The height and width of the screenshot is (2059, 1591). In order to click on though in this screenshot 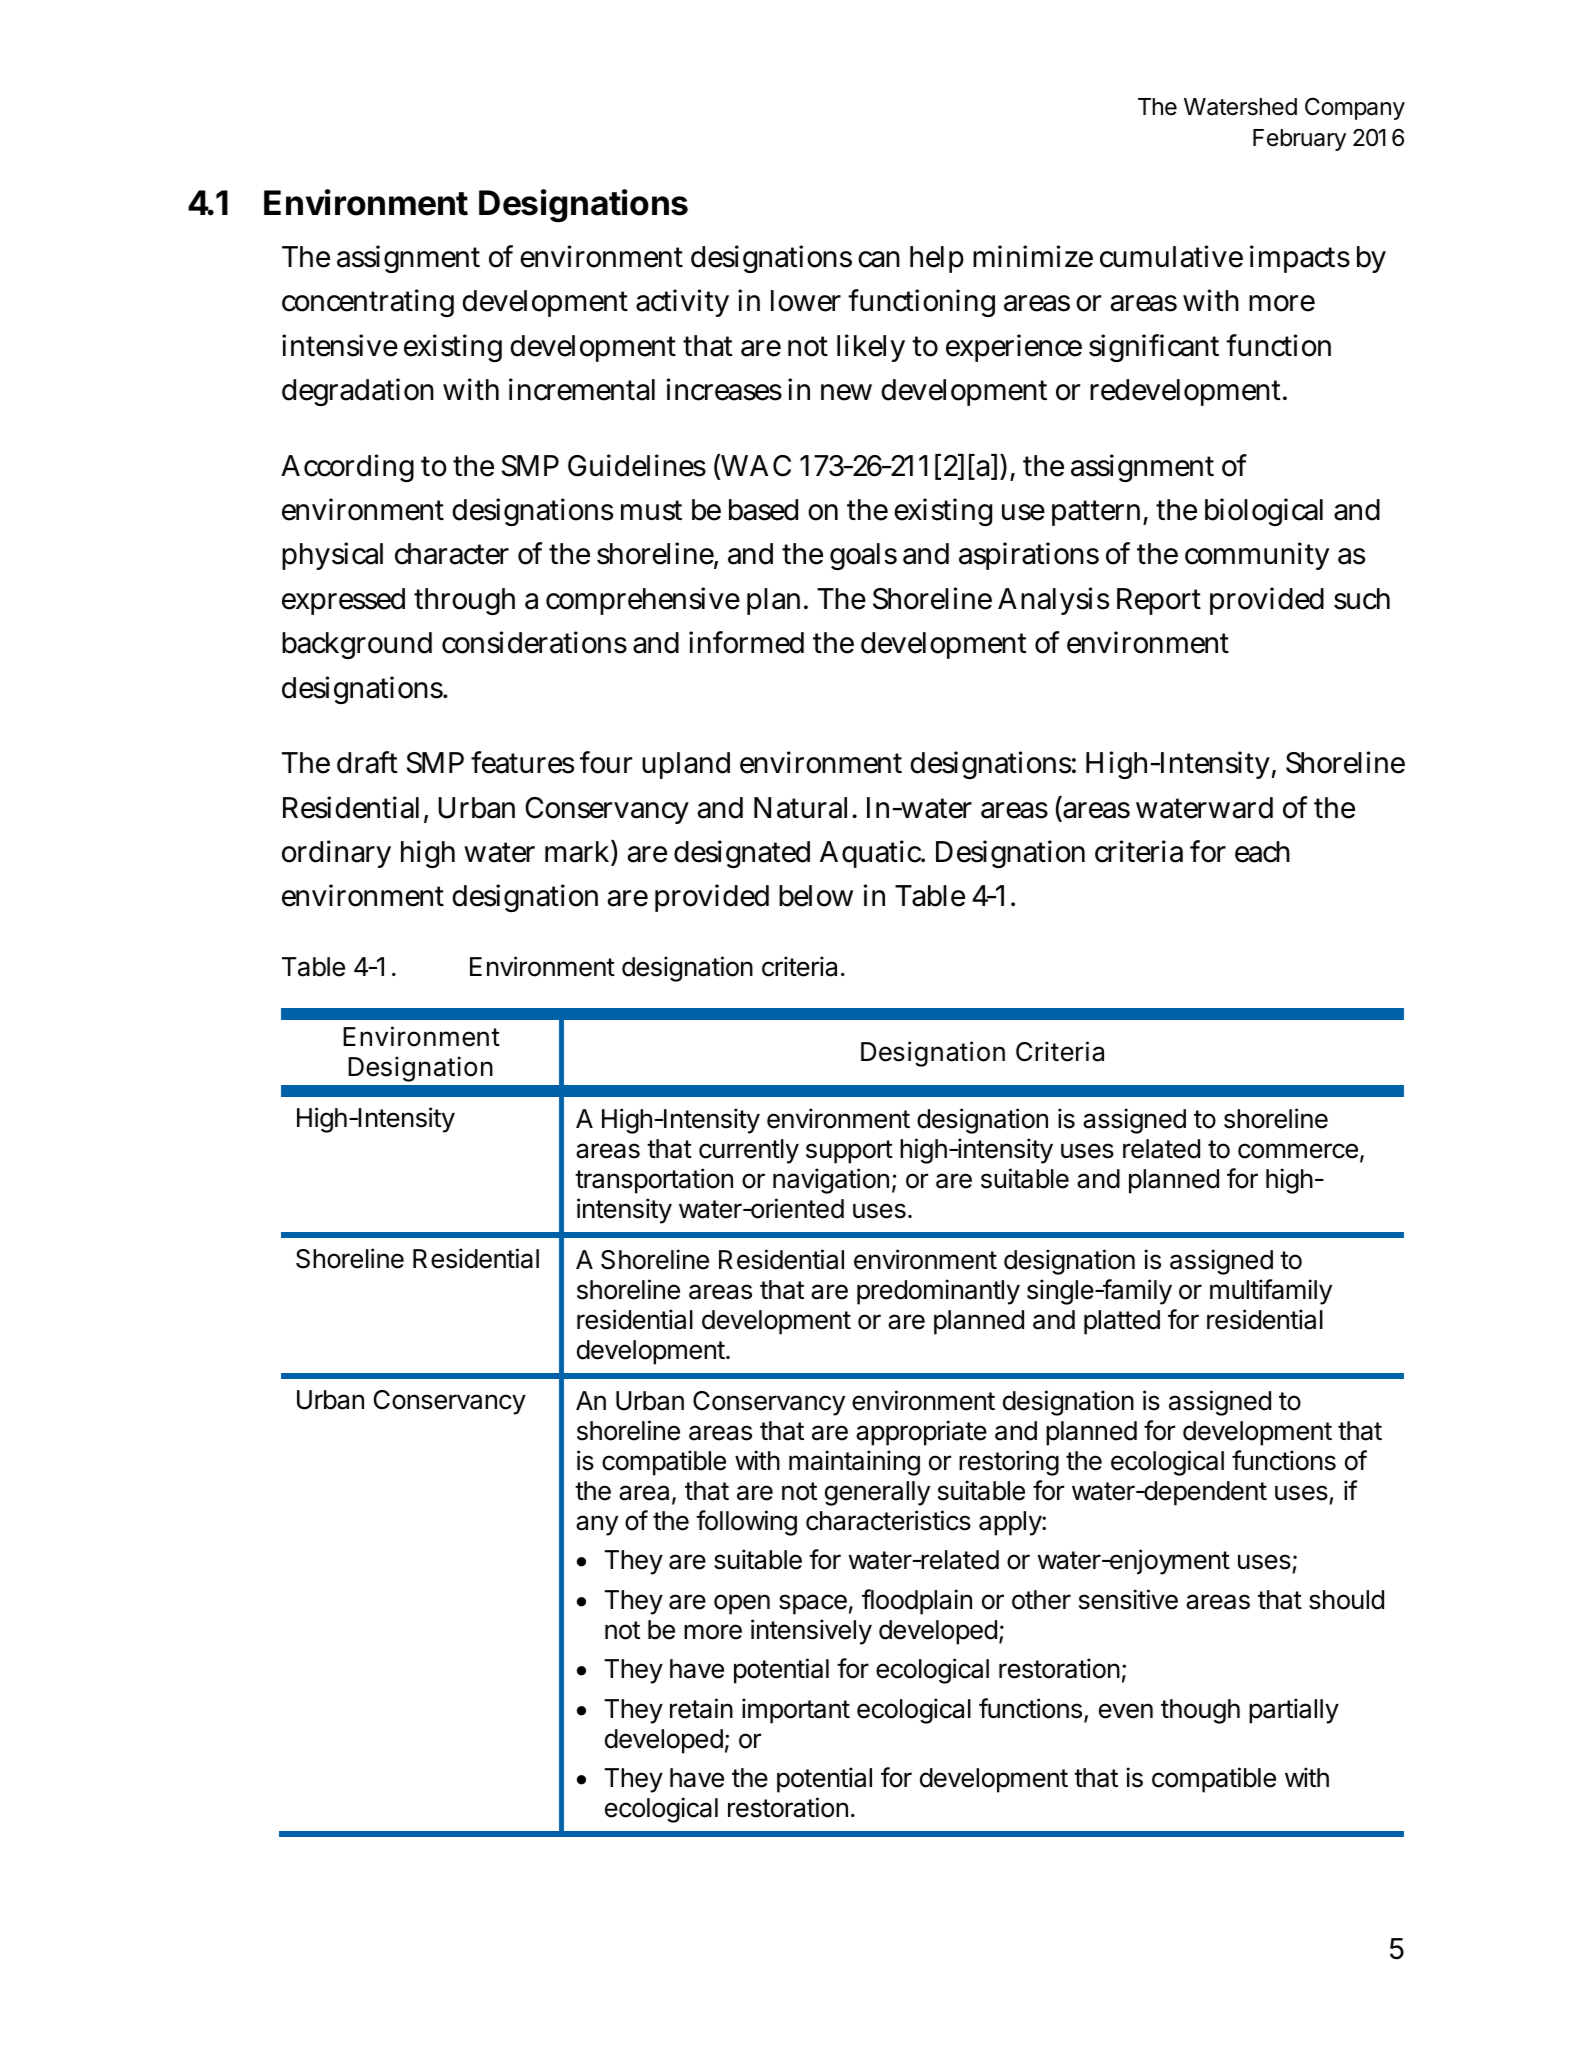, I will do `click(1200, 1711)`.
